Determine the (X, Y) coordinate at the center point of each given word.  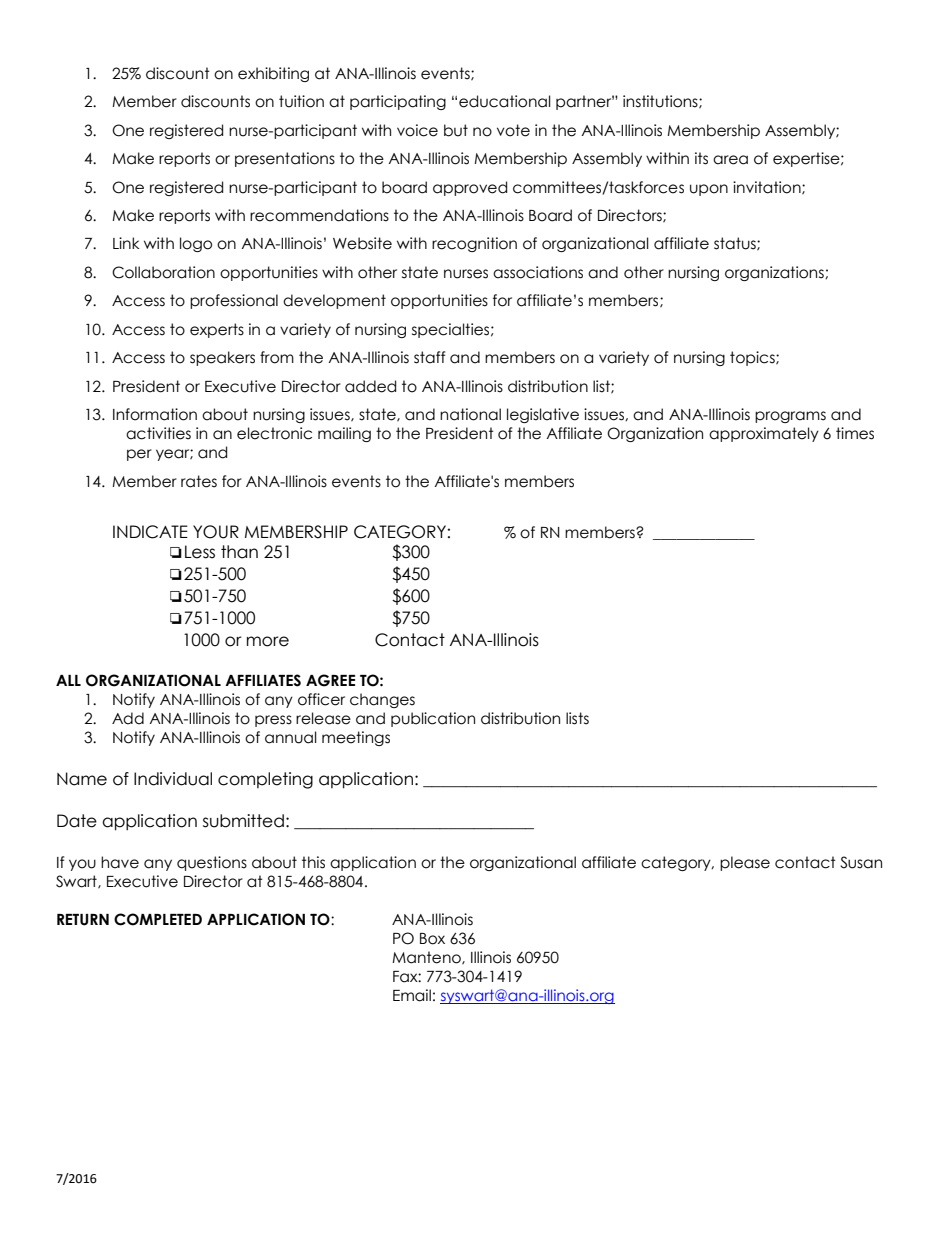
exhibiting (273, 74)
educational (505, 101)
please (745, 863)
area (730, 160)
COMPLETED (158, 919)
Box (432, 939)
